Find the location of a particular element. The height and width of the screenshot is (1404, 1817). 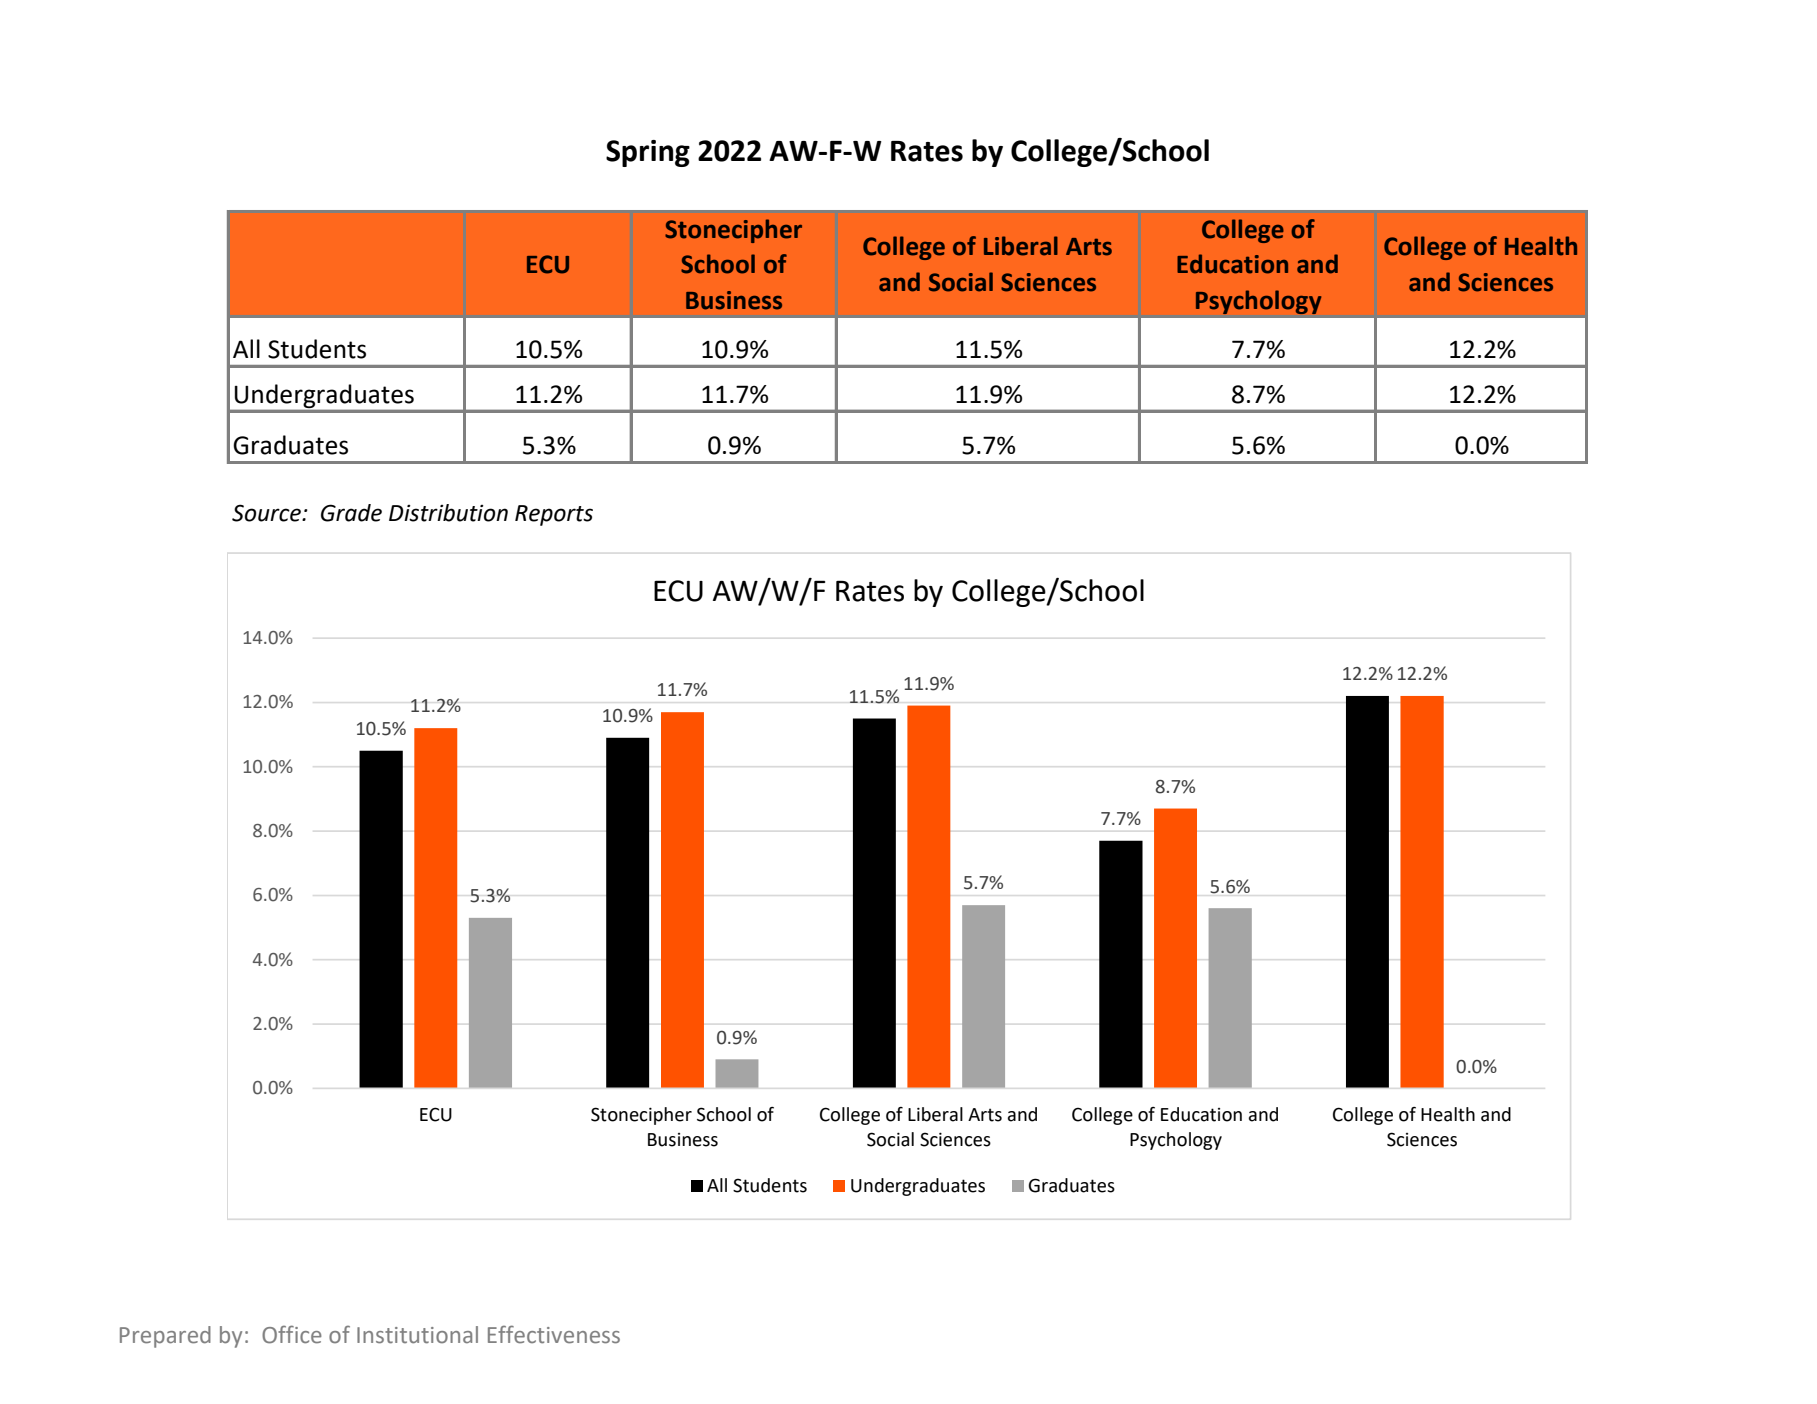

Institutional is located at coordinates (417, 1335).
